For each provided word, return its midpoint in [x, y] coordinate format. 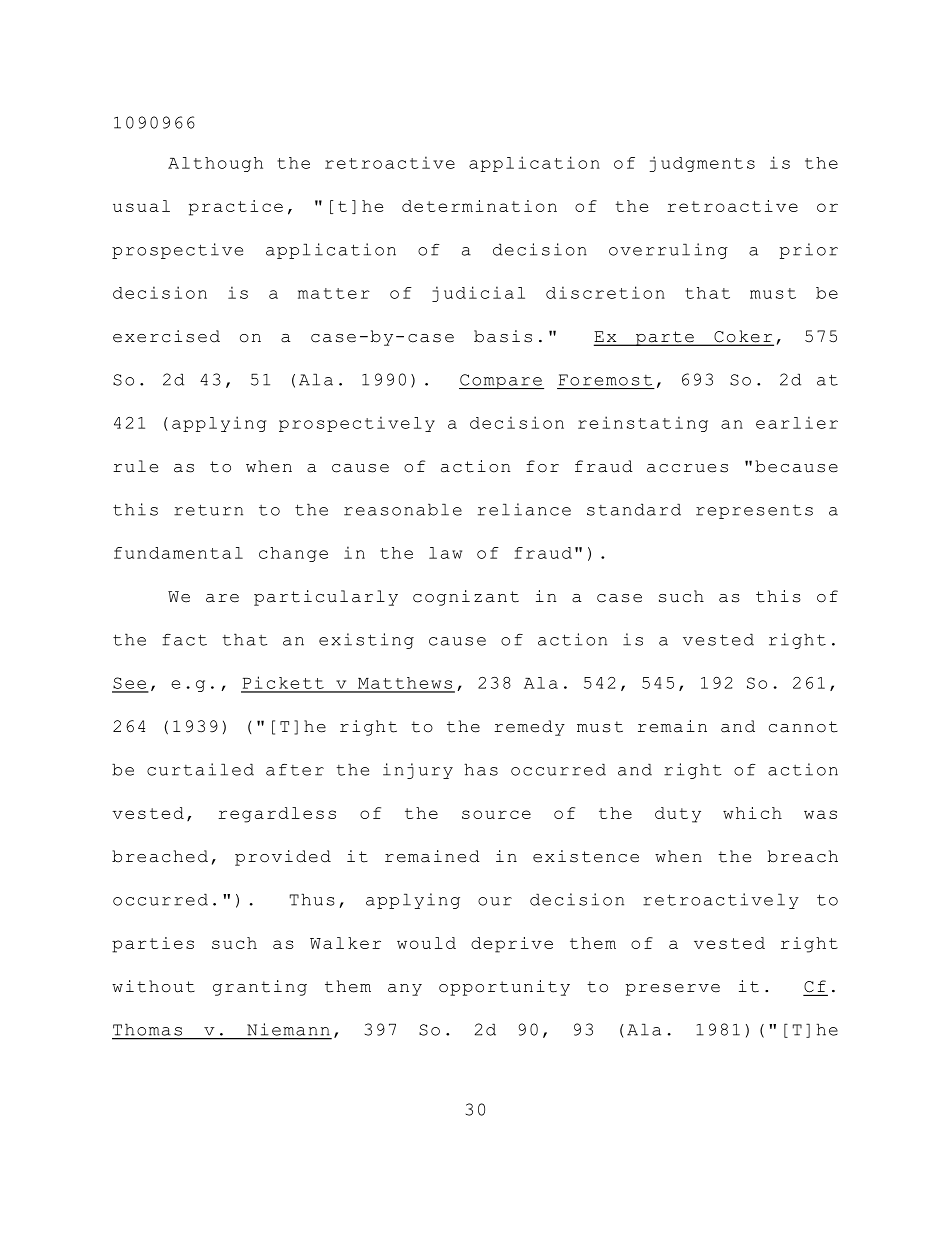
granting [260, 988]
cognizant [466, 598]
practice [236, 208]
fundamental [178, 553]
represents [754, 512]
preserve [673, 990]
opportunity [504, 988]
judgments [702, 164]
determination [479, 206]
